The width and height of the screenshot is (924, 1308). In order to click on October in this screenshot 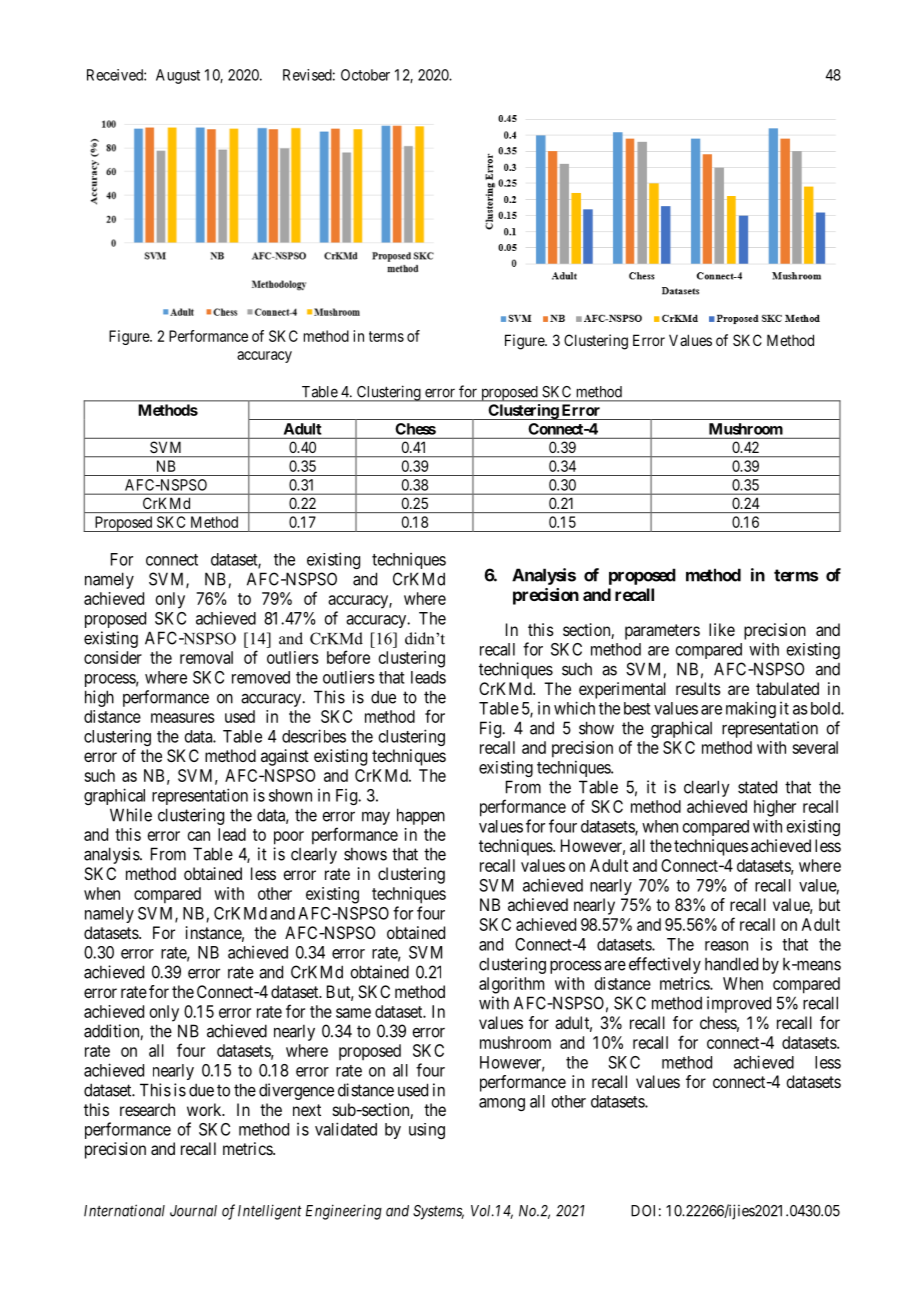, I will do `click(365, 75)`.
